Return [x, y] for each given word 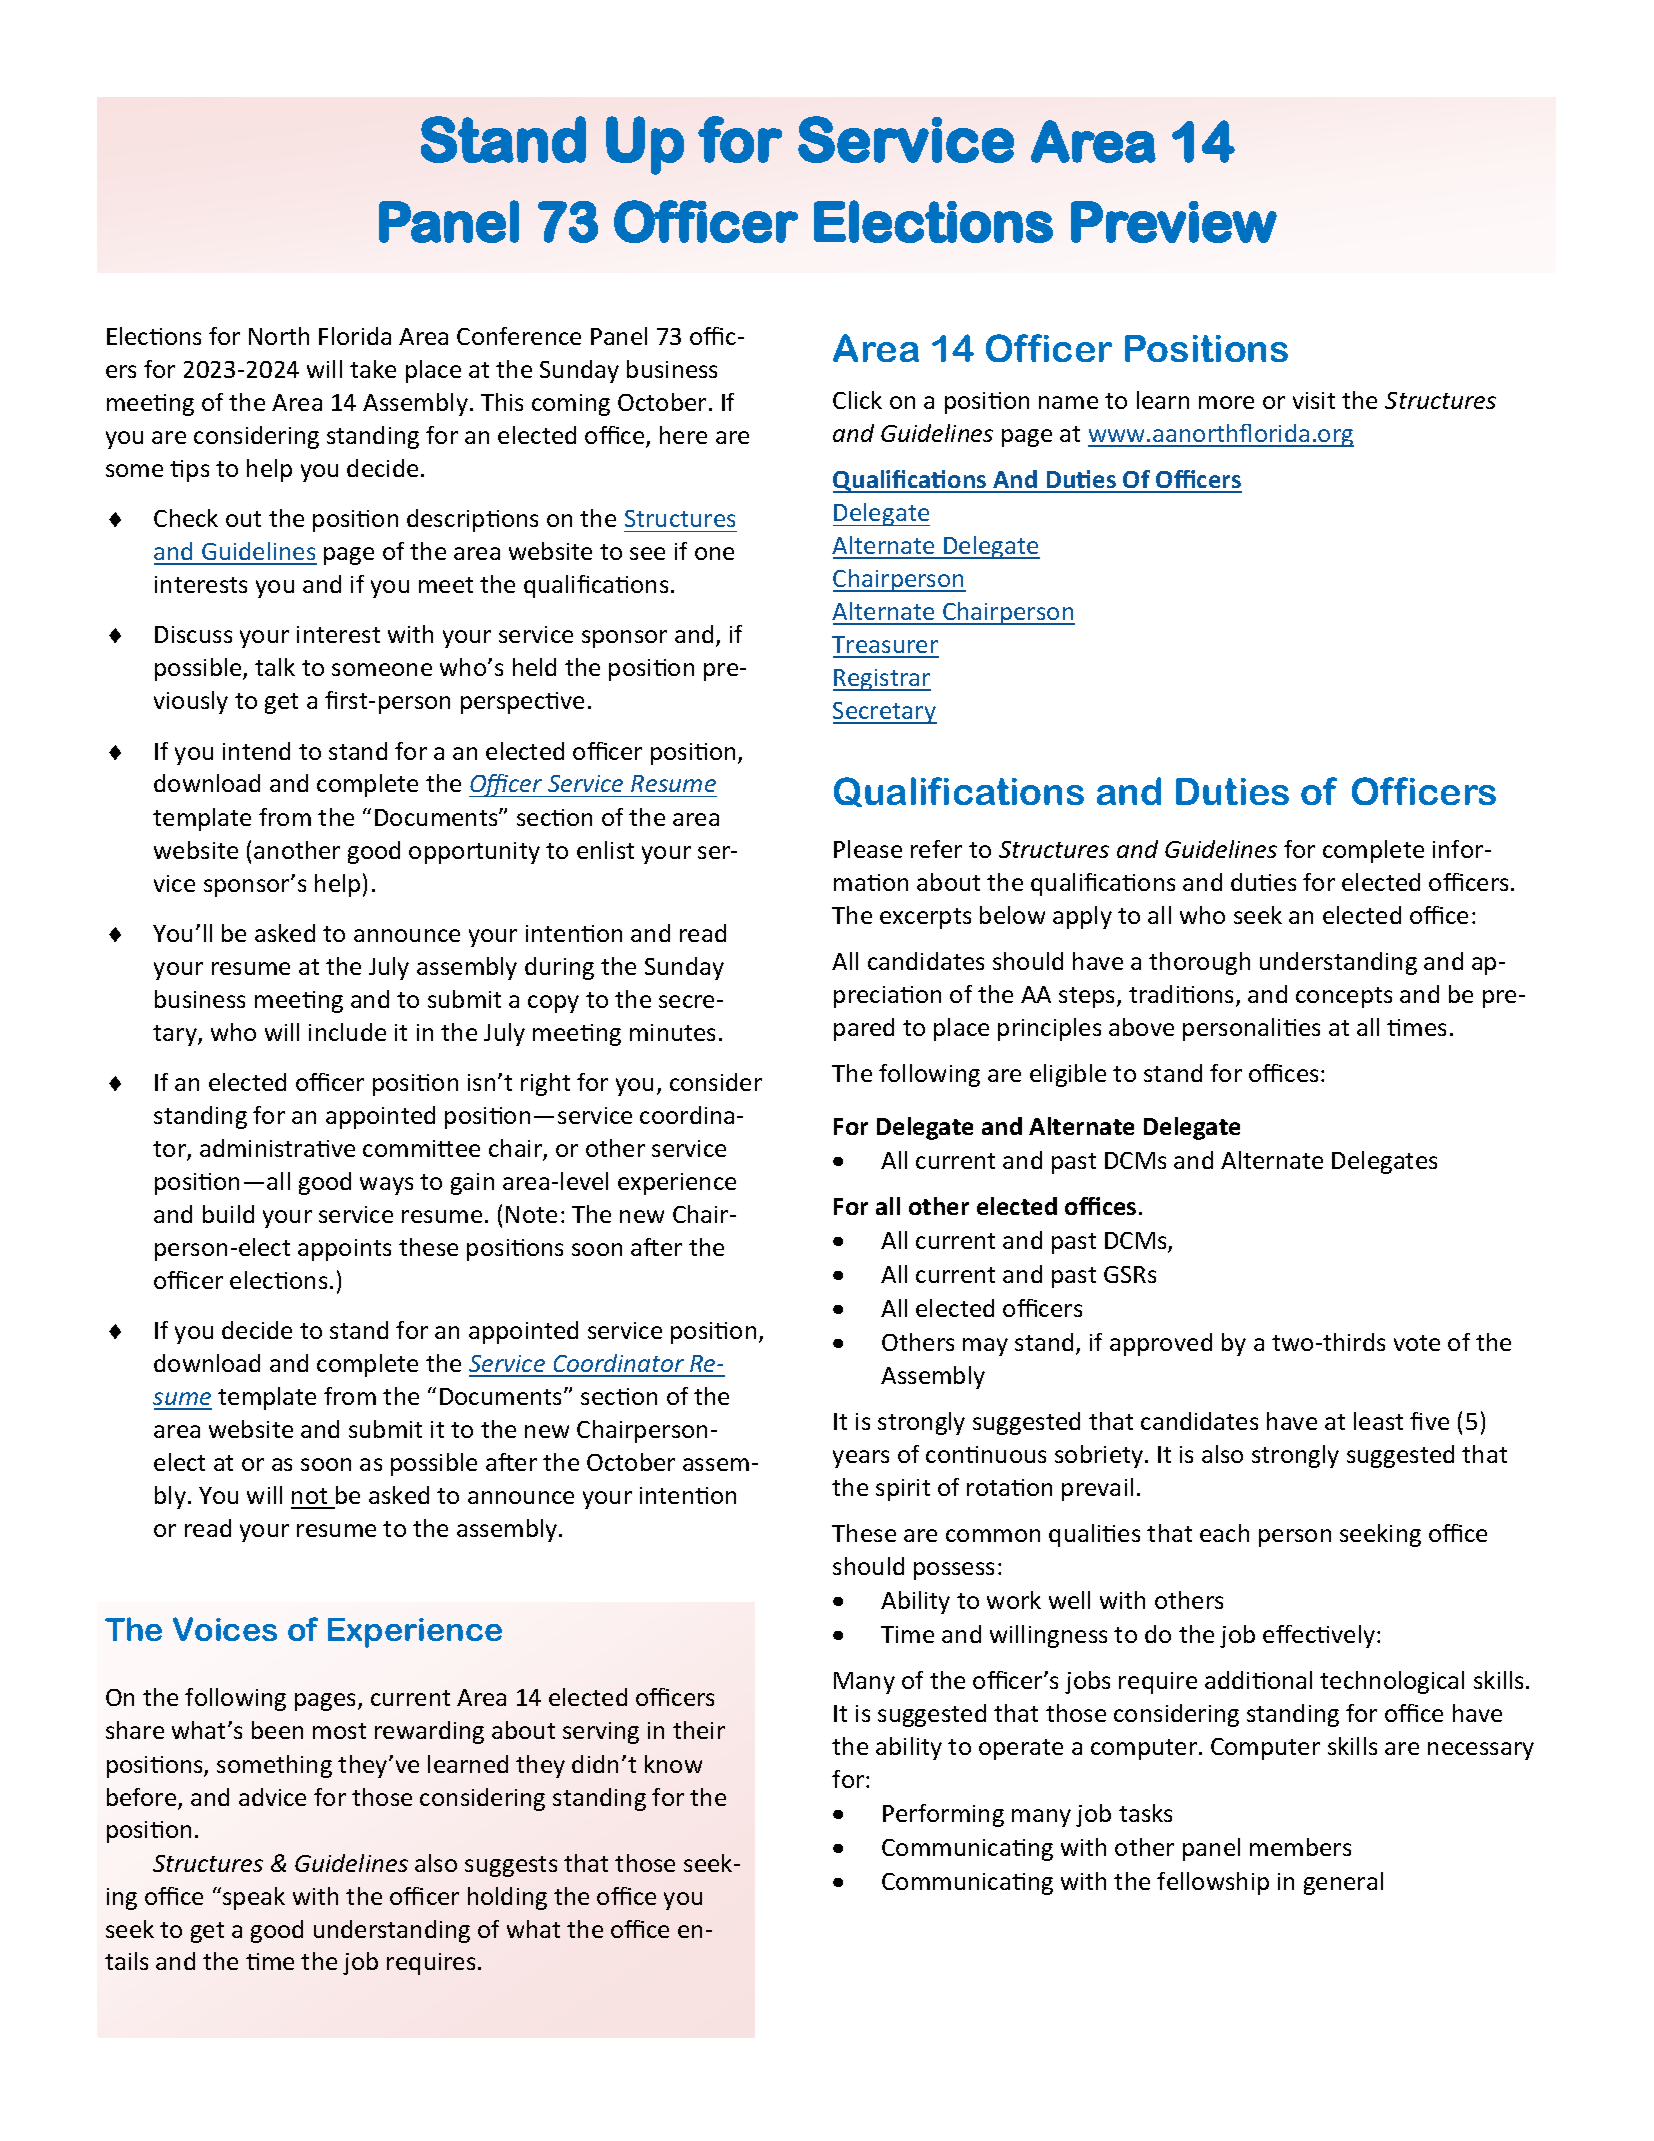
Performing [943, 1815]
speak [254, 1898]
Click [857, 400]
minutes [672, 1032]
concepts [1344, 997]
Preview [1174, 222]
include [347, 1032]
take [373, 369]
